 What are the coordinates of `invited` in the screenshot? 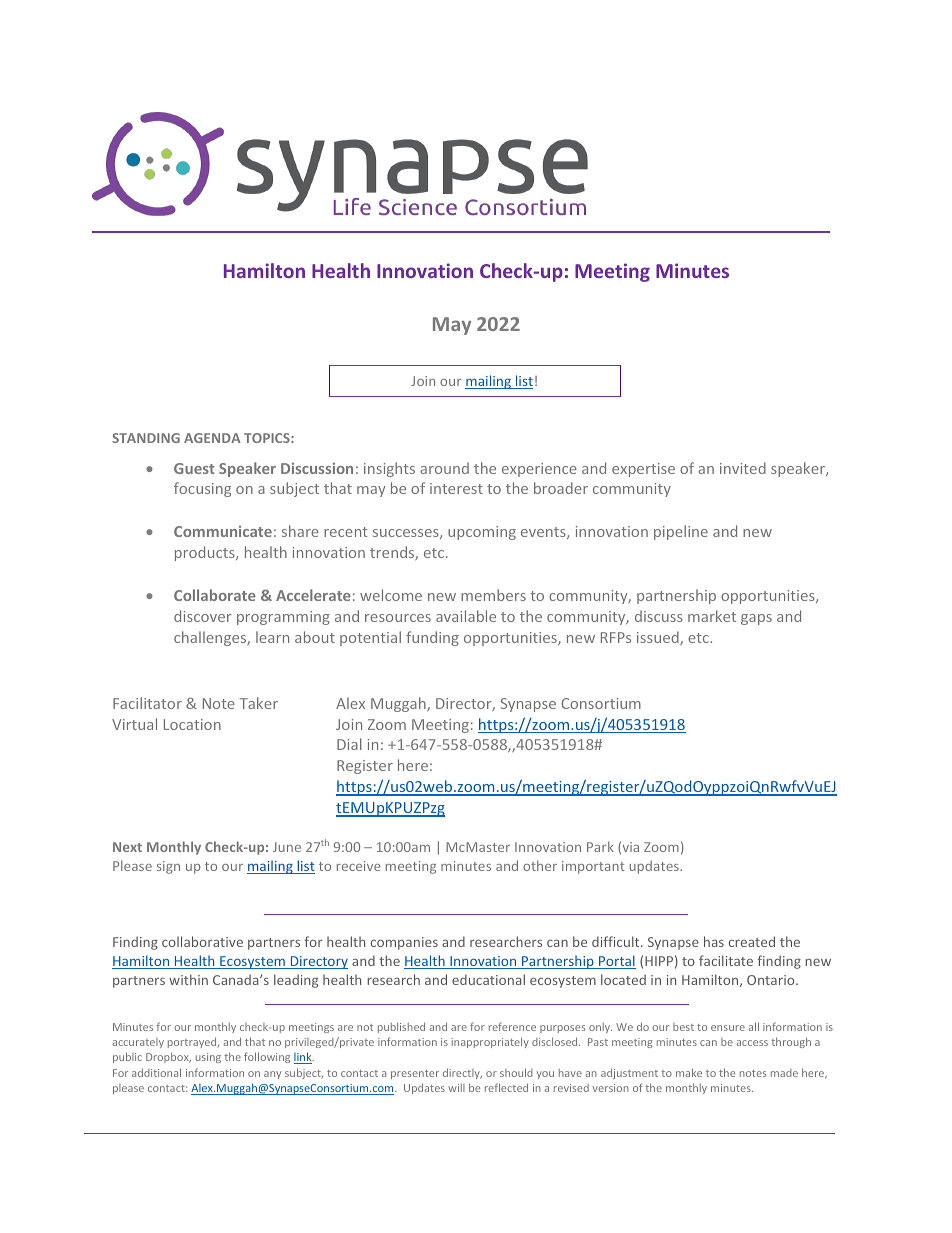 It's located at (743, 468).
